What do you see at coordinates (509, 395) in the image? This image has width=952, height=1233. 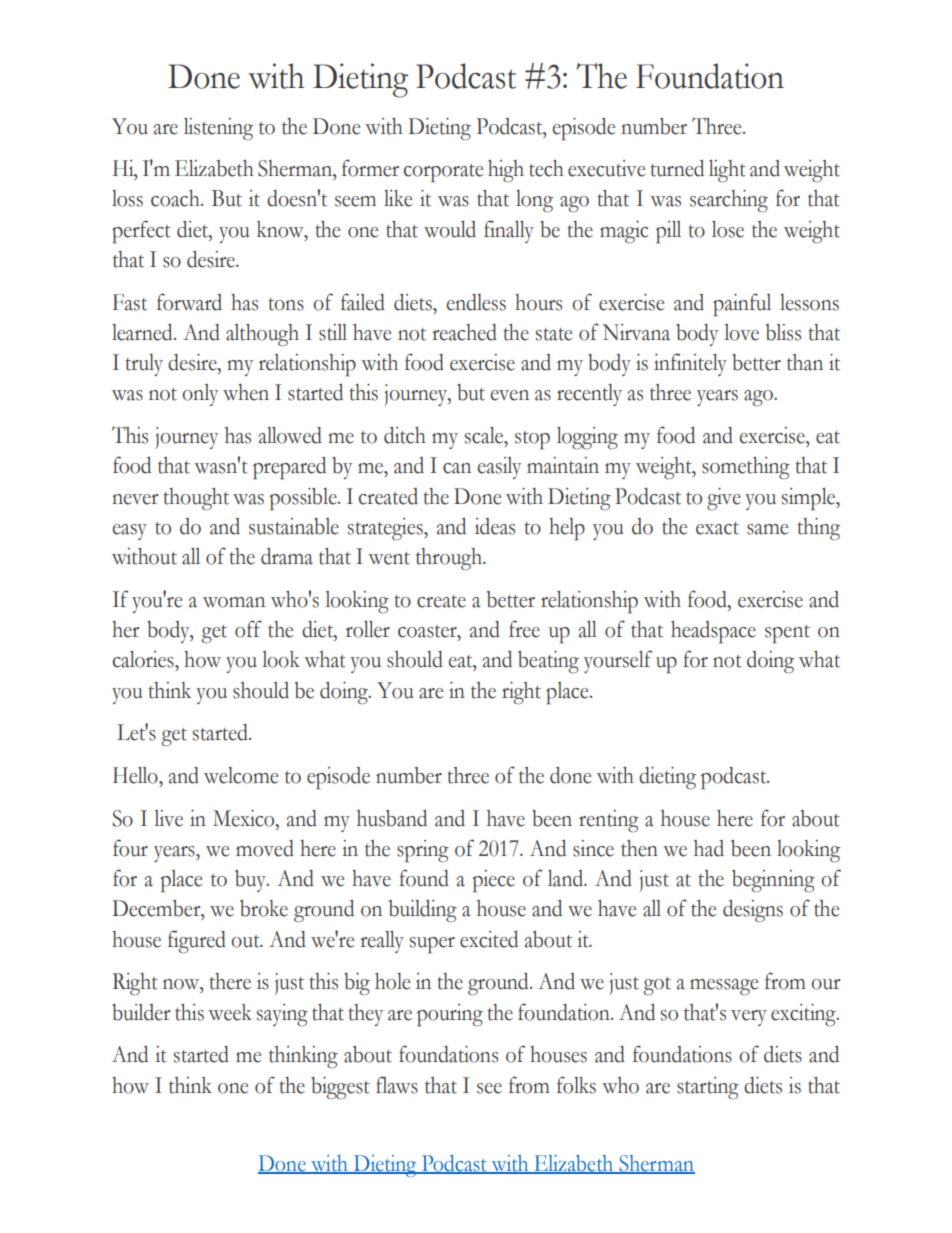 I see `even` at bounding box center [509, 395].
